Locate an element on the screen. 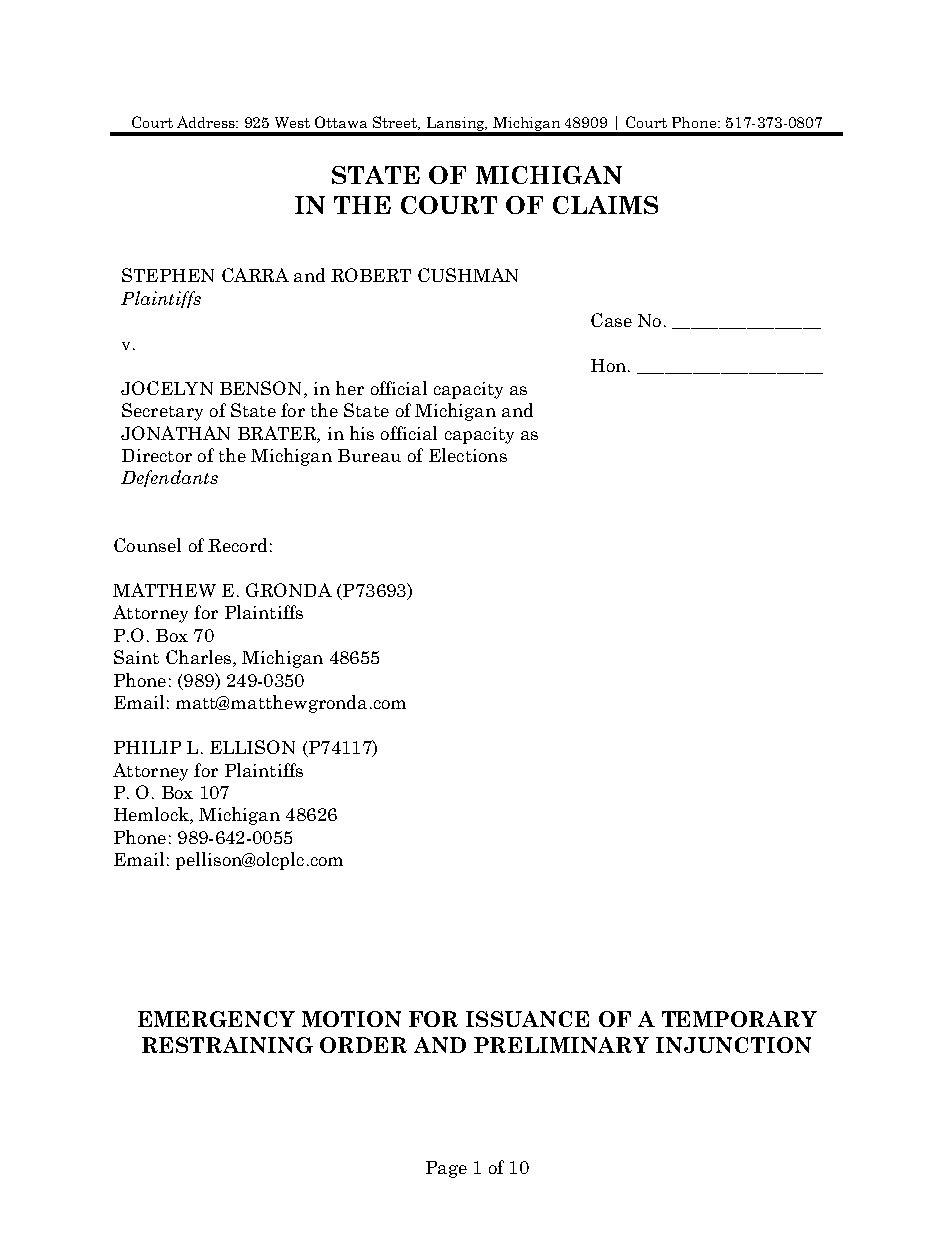 Image resolution: width=952 pixels, height=1233 pixels. Address is located at coordinates (207, 122).
